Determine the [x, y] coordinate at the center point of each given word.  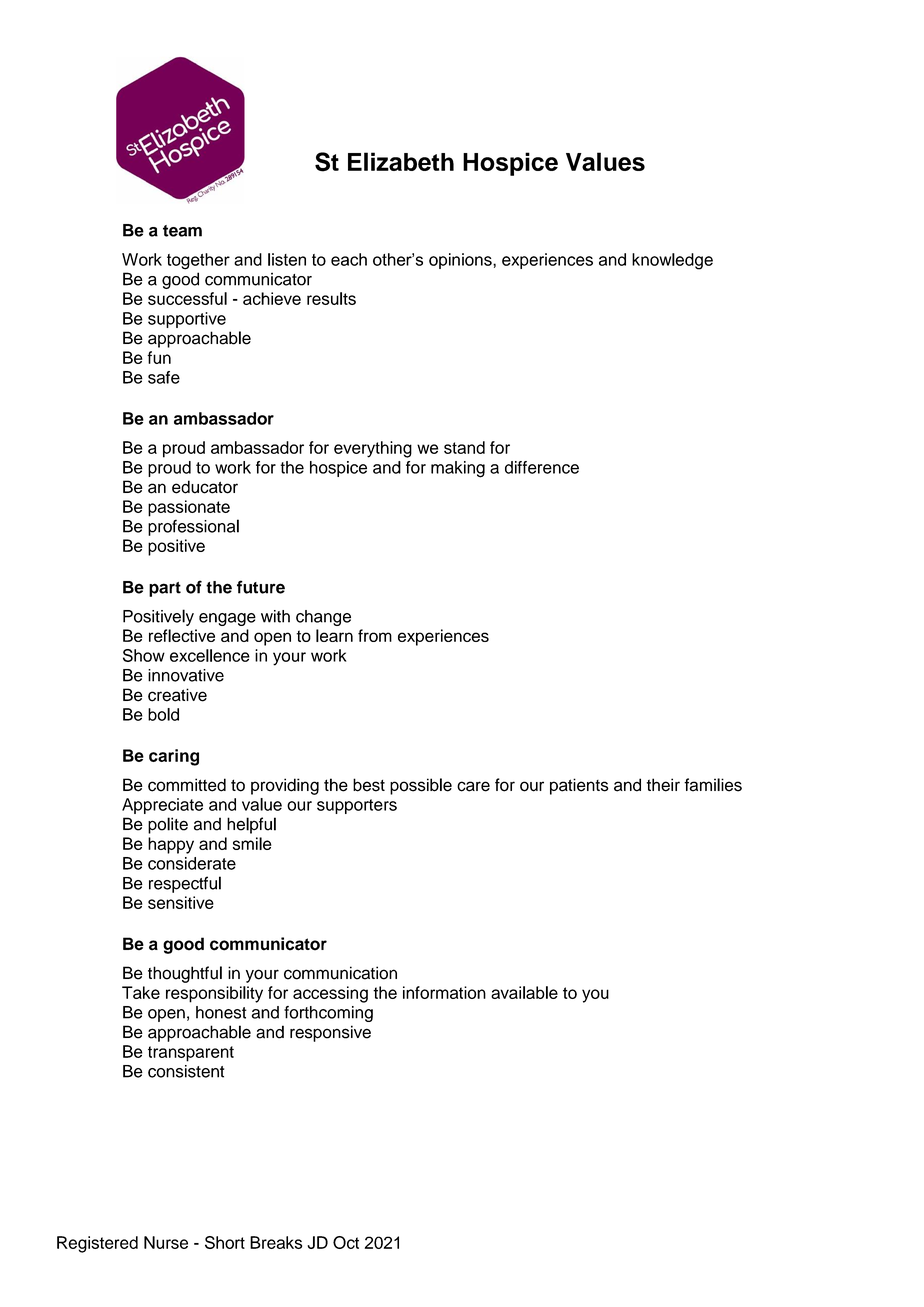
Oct [346, 1242]
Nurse [166, 1242]
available [524, 992]
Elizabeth [401, 161]
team [182, 231]
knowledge [672, 261]
